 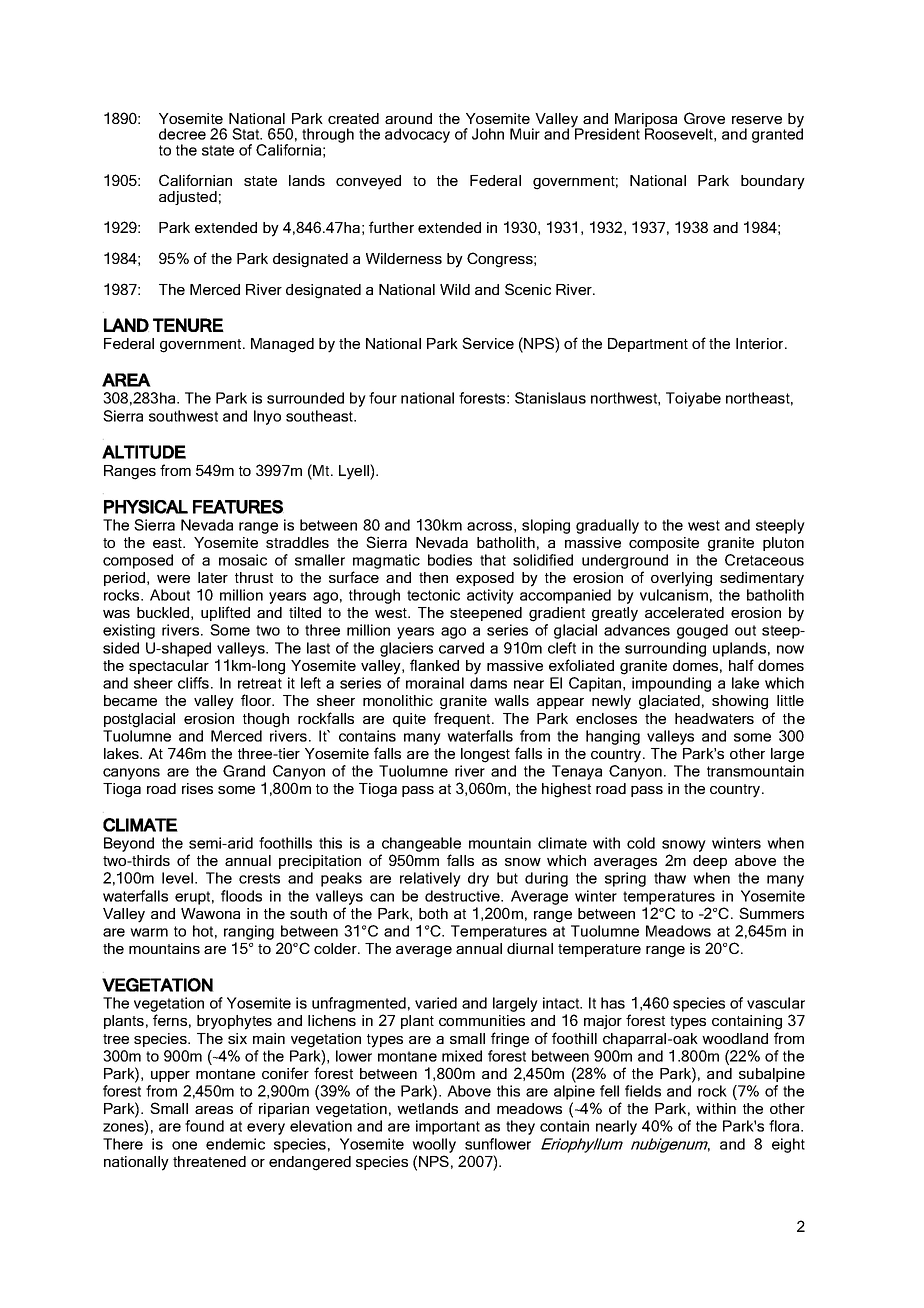 What do you see at coordinates (204, 1126) in the image?
I see `found` at bounding box center [204, 1126].
